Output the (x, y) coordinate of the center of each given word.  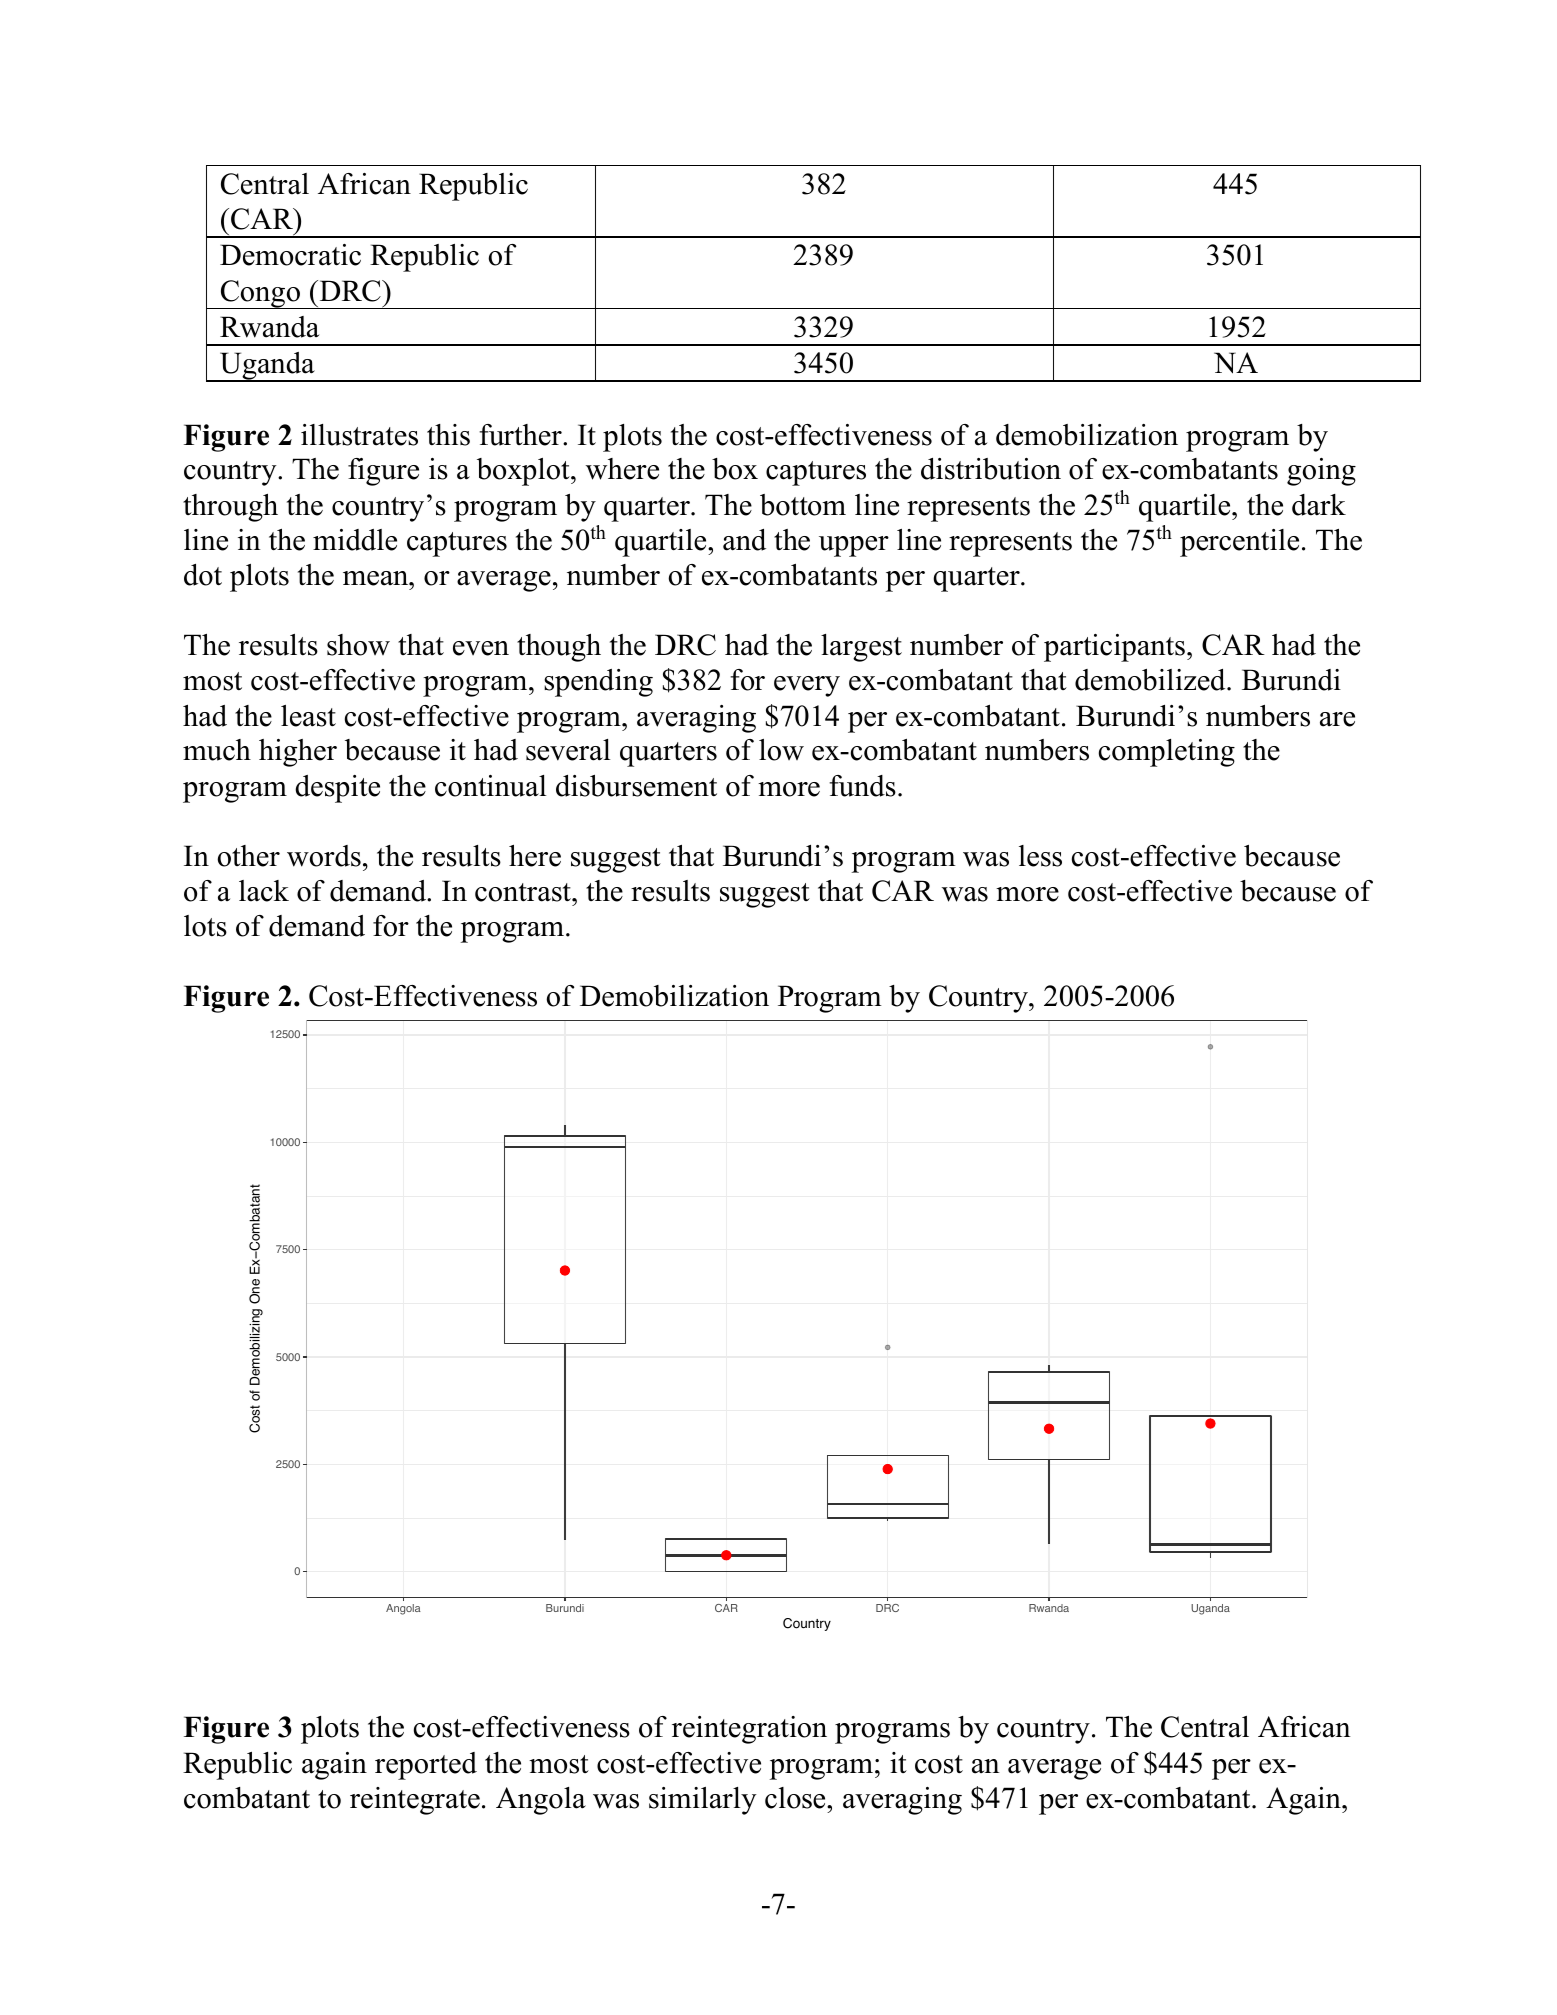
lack (264, 891)
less (1040, 856)
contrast (524, 892)
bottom (803, 505)
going (1321, 472)
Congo (260, 294)
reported (426, 1766)
